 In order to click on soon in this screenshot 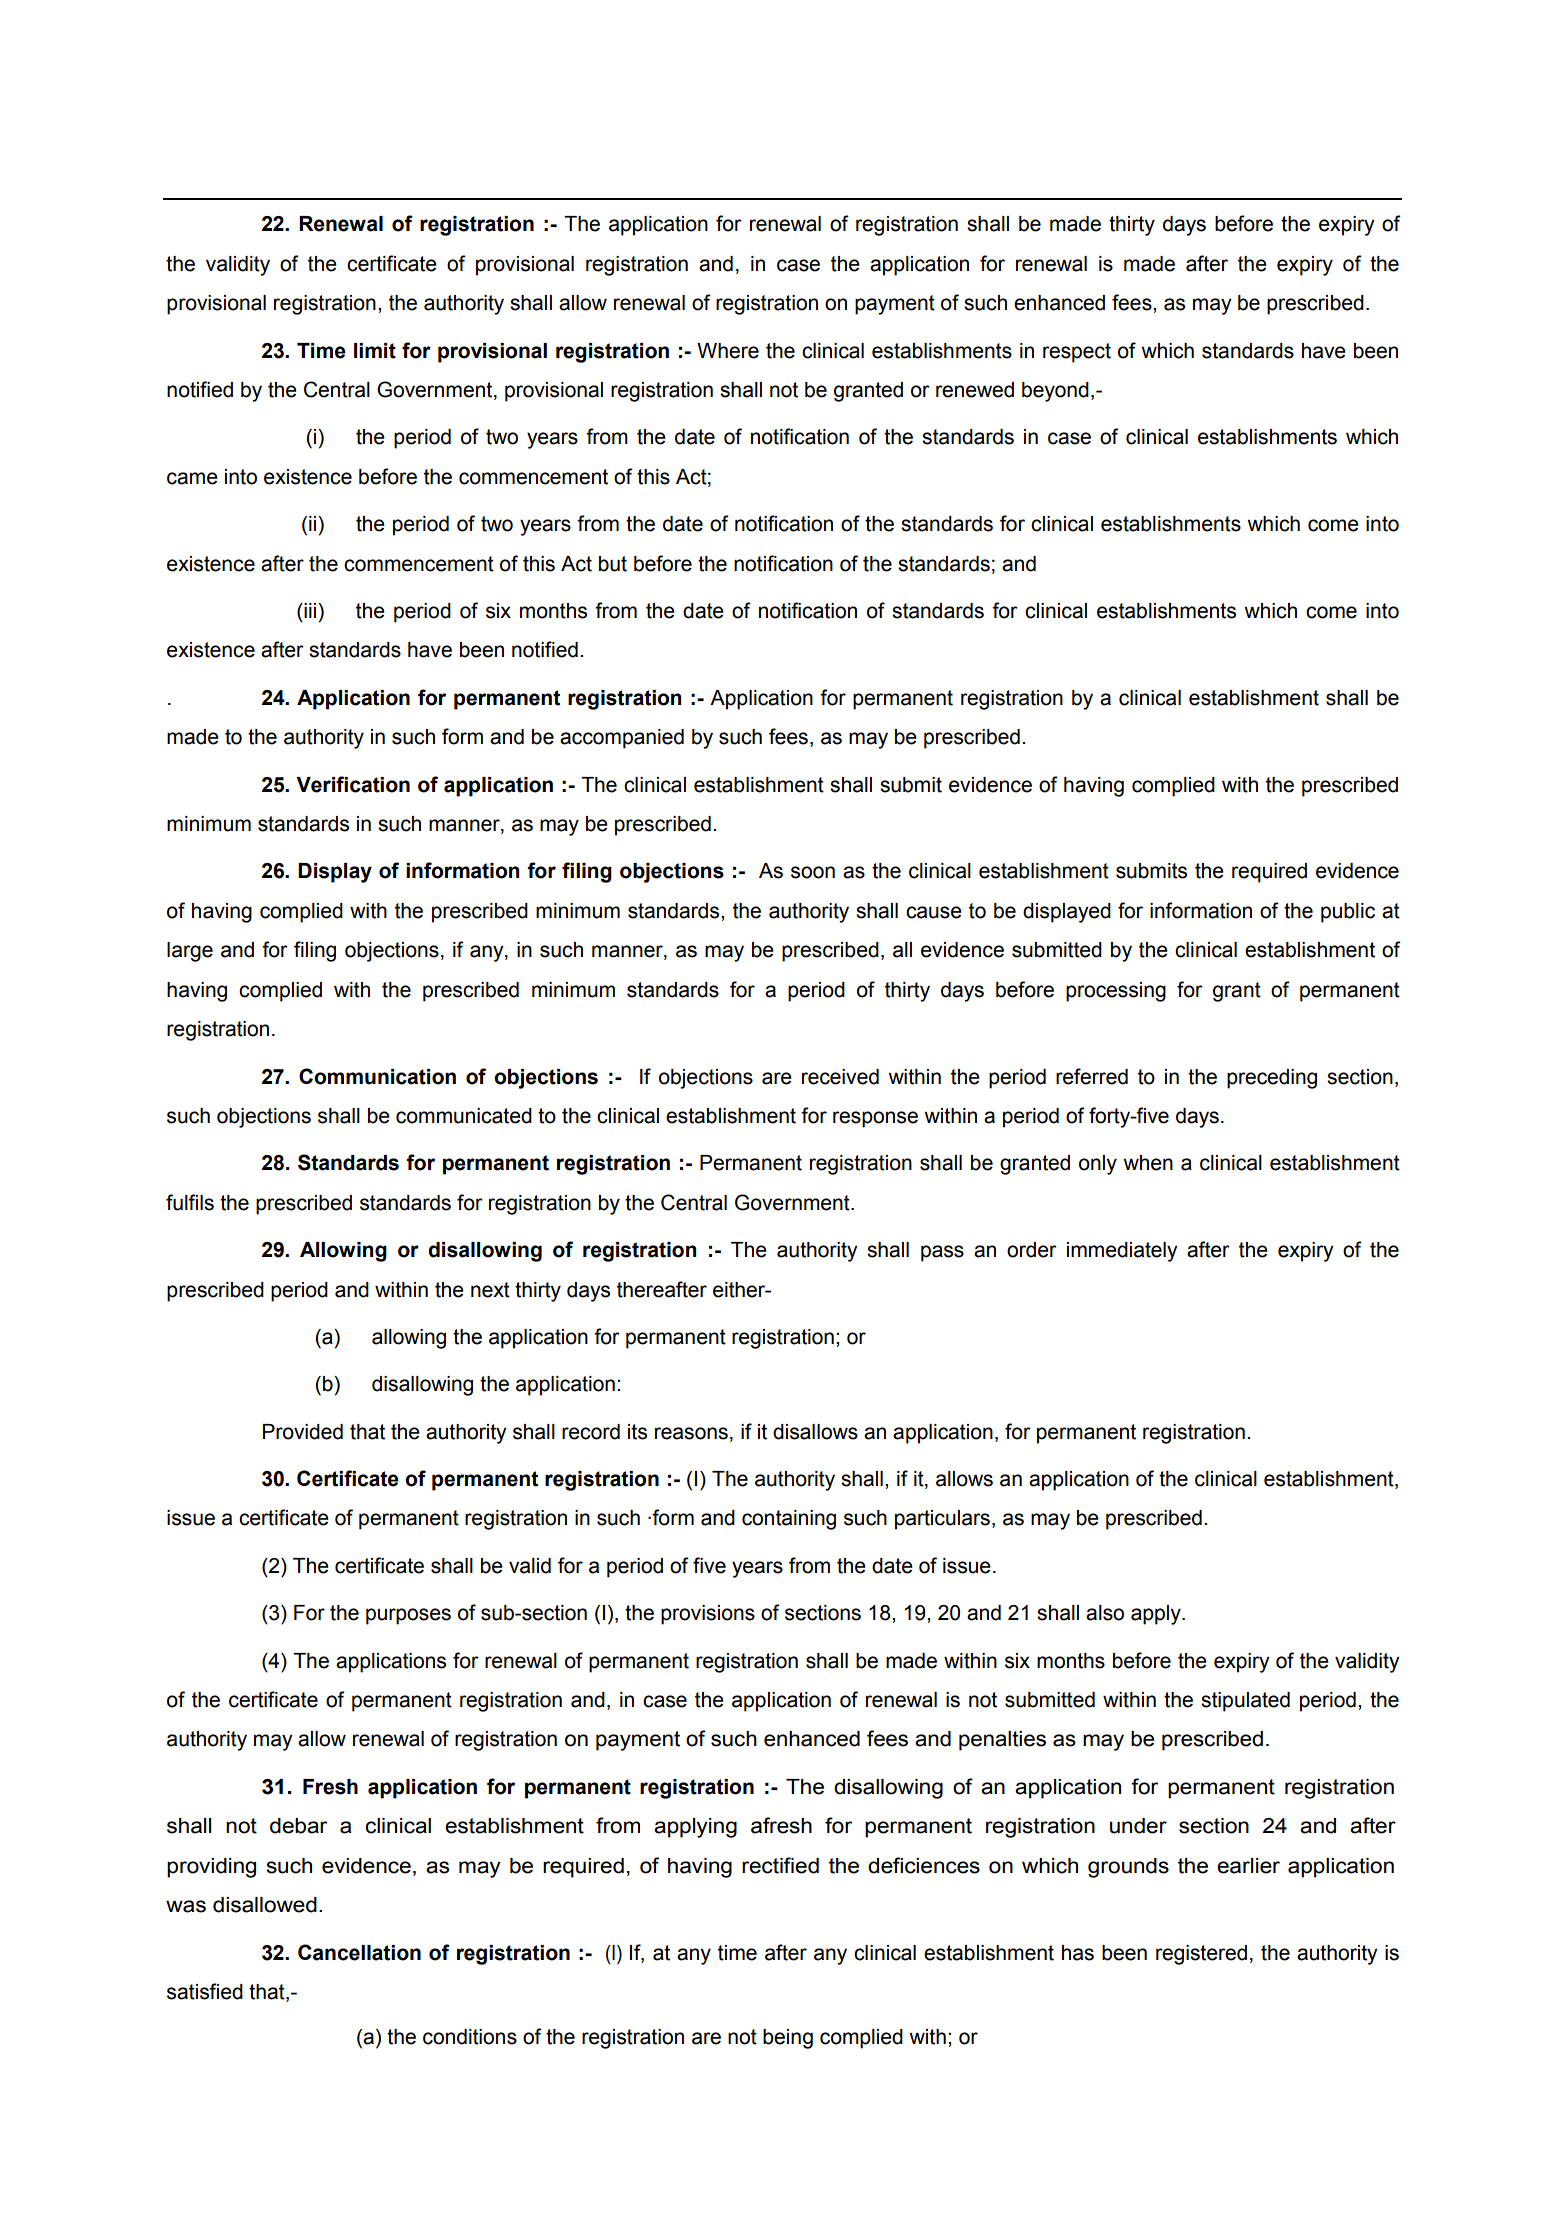, I will do `click(813, 872)`.
